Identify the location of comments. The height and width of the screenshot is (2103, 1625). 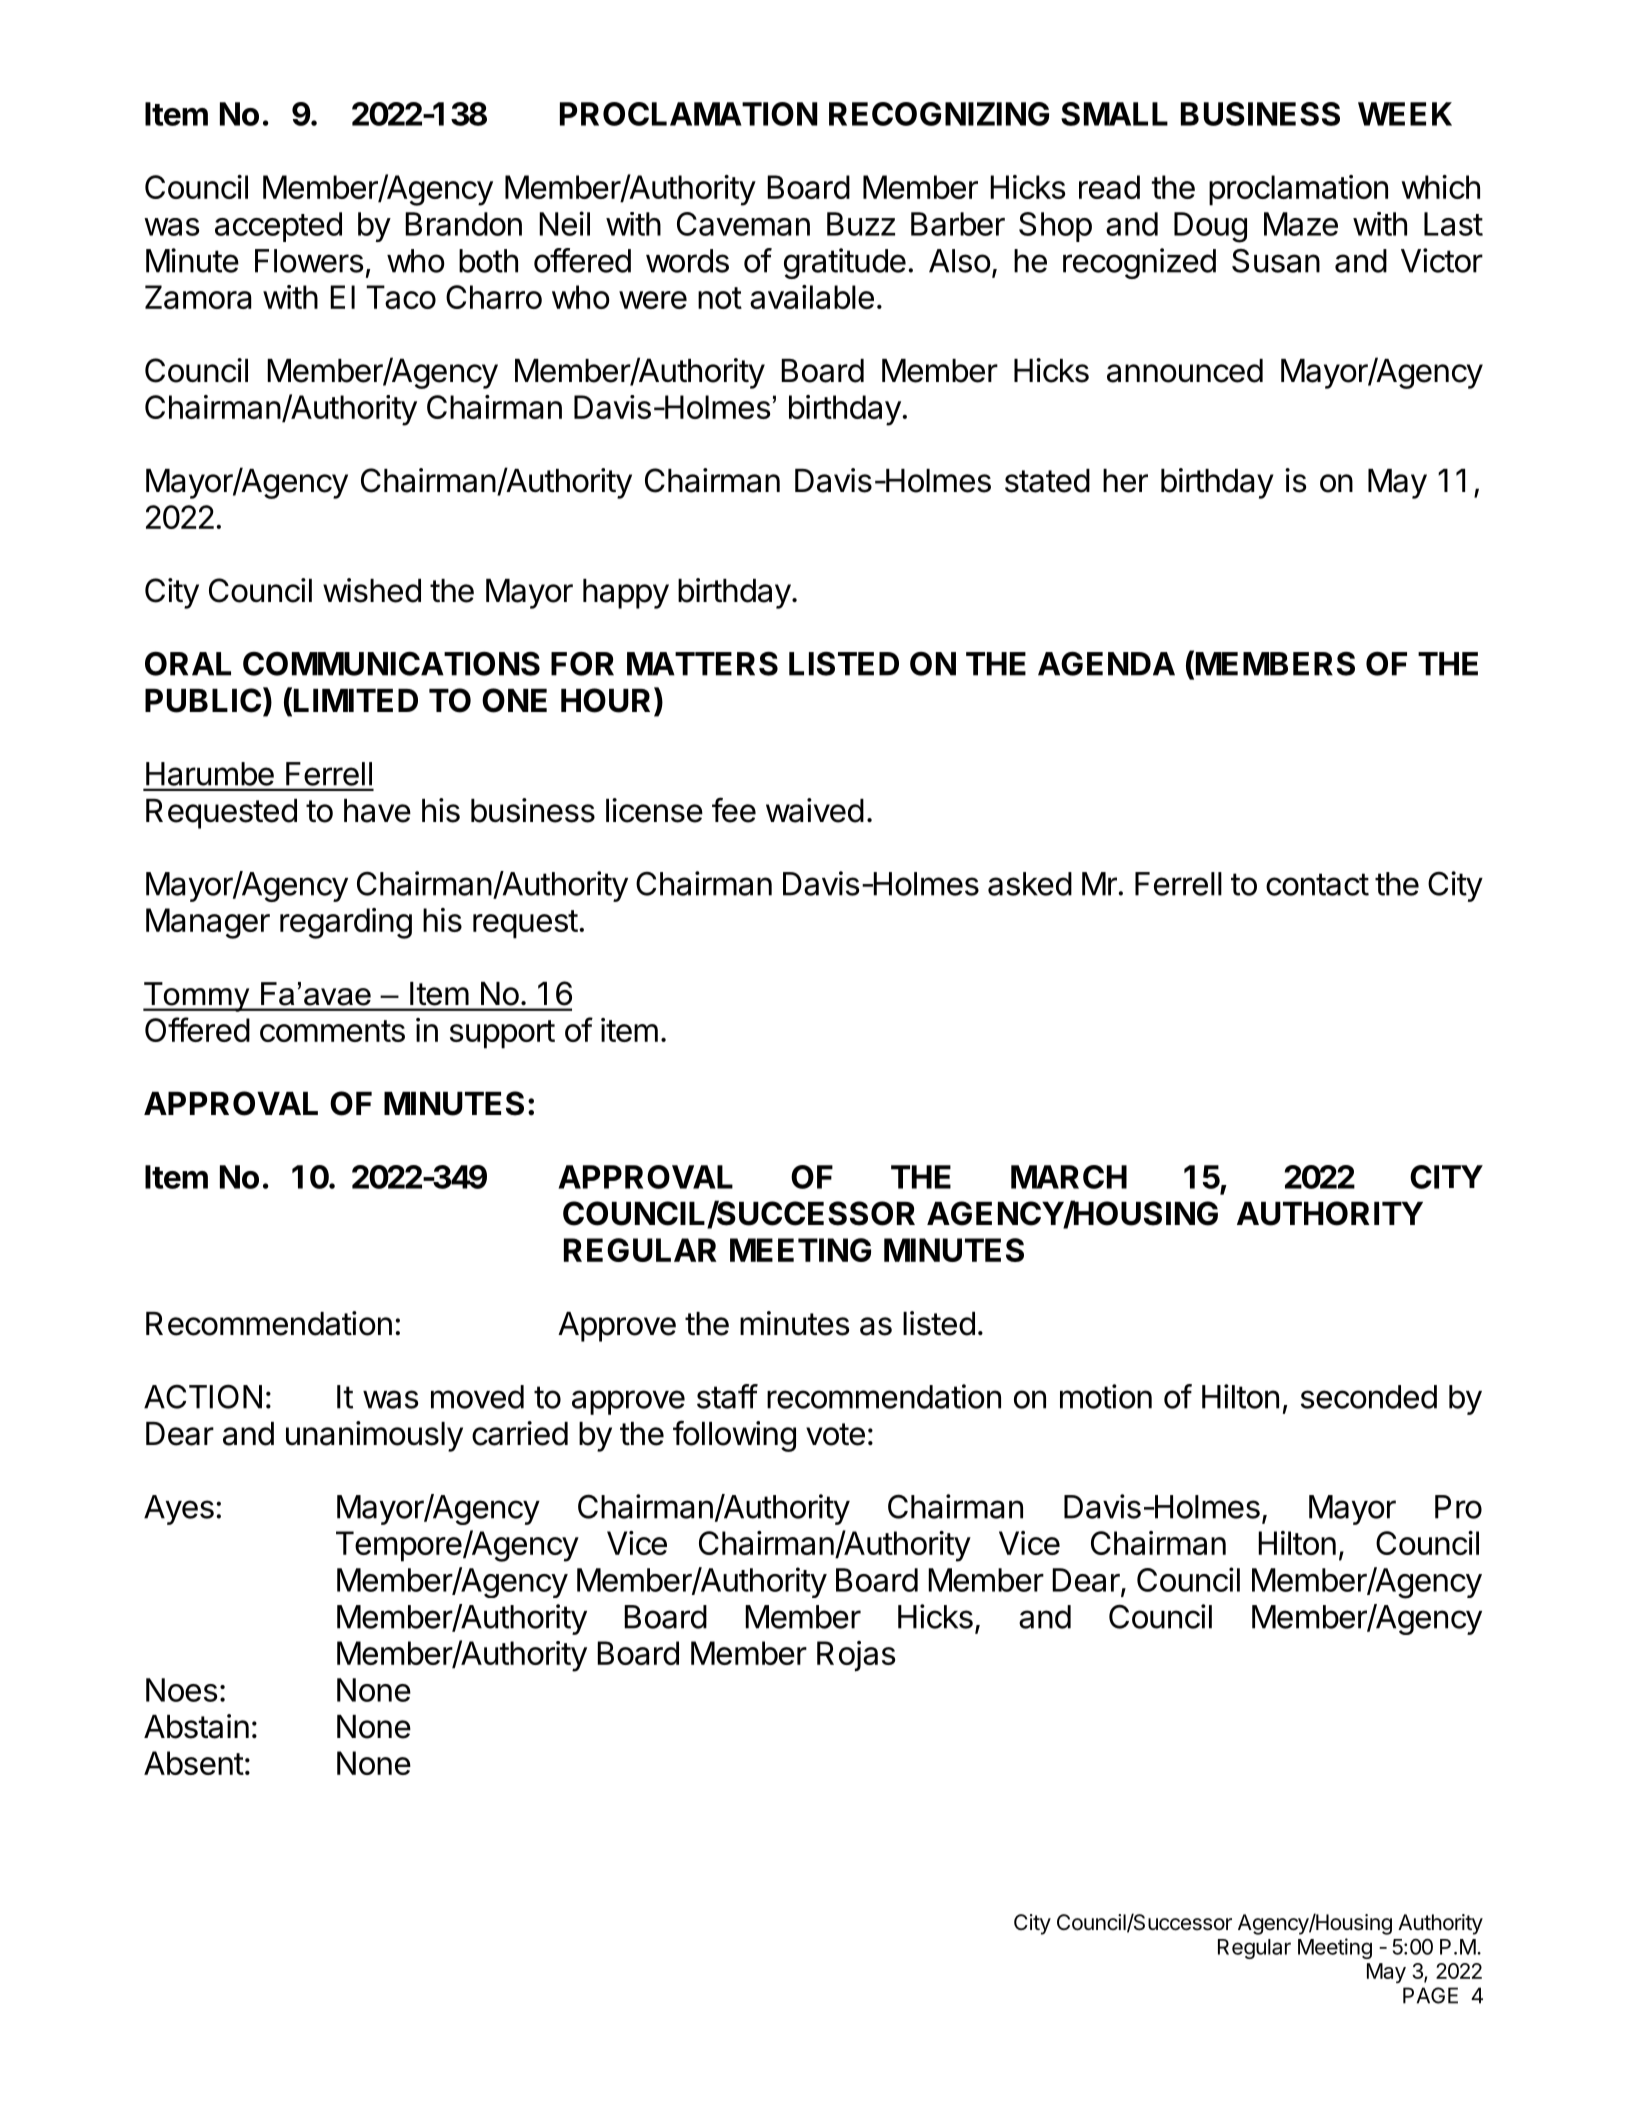
(332, 1031).
